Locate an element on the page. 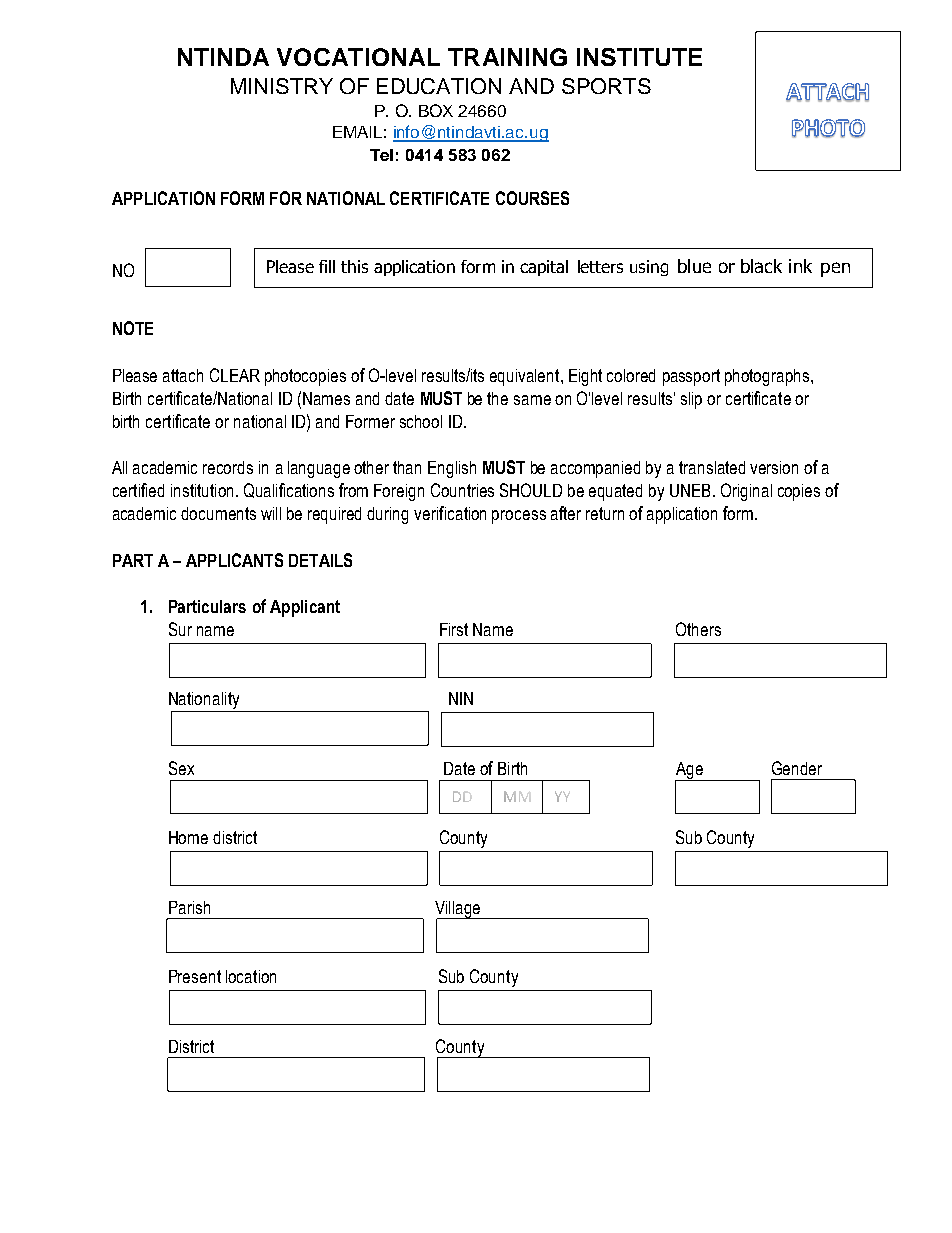 This document has height=1233, width=952. documents is located at coordinates (218, 513).
